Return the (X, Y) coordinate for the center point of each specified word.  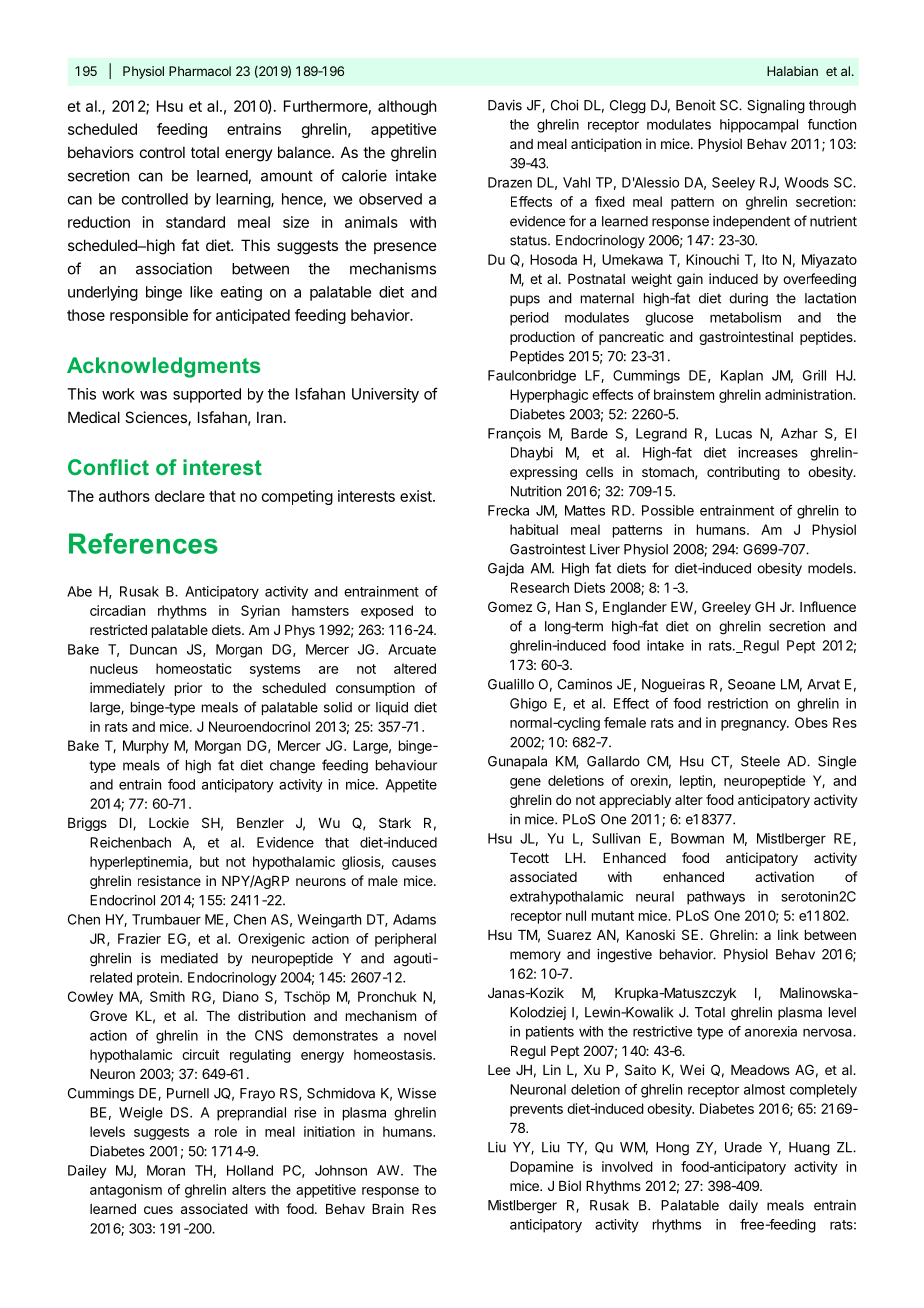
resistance (169, 880)
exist (417, 496)
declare (180, 496)
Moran (166, 1170)
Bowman (697, 838)
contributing (743, 473)
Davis (505, 105)
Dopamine (541, 1168)
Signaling (776, 107)
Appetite (411, 786)
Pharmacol (200, 71)
